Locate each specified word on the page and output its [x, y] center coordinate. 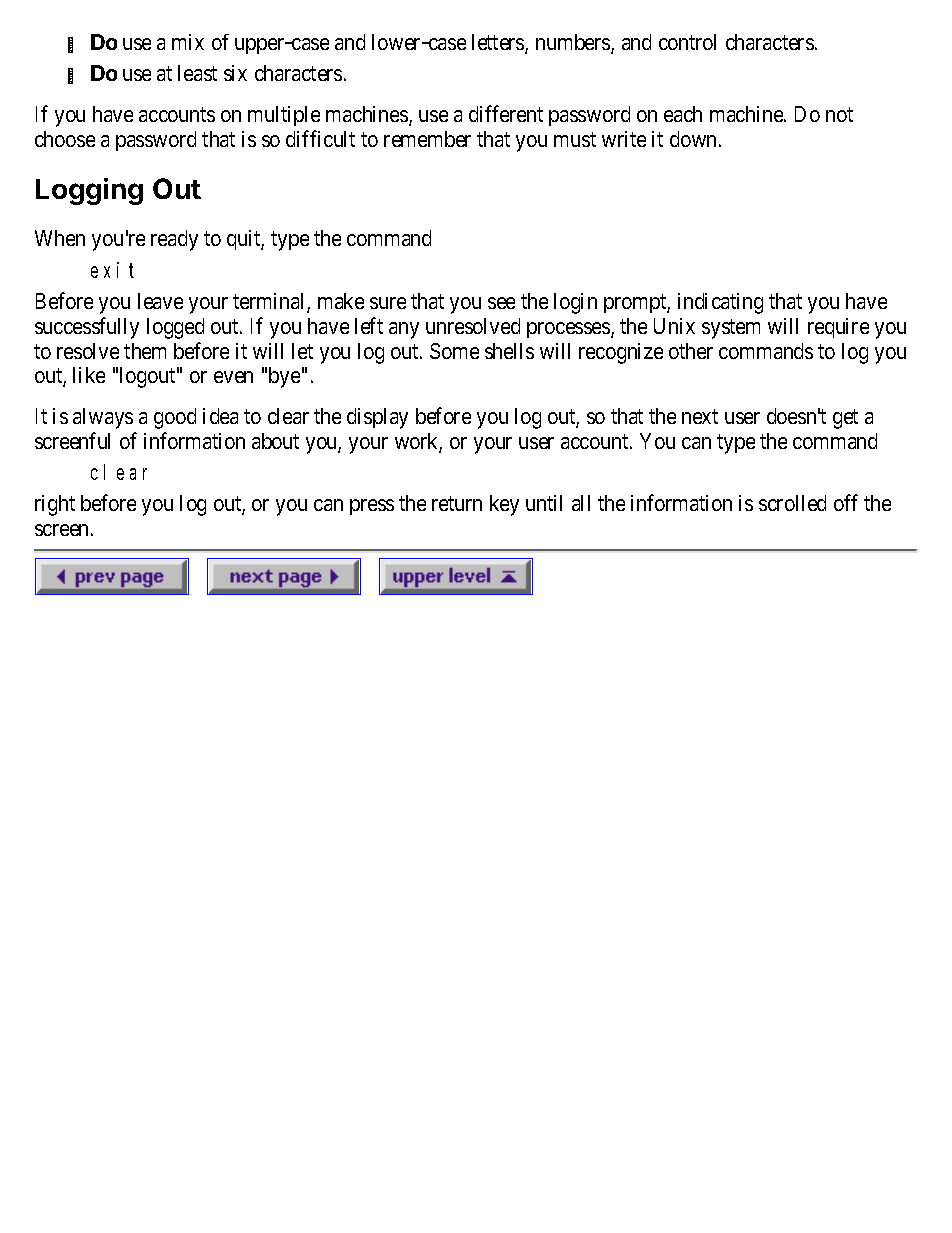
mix [188, 42]
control [687, 42]
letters [499, 43]
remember [427, 139]
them [145, 351]
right [55, 505]
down [695, 139]
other [691, 351]
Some [454, 351]
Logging [89, 191]
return [457, 504]
